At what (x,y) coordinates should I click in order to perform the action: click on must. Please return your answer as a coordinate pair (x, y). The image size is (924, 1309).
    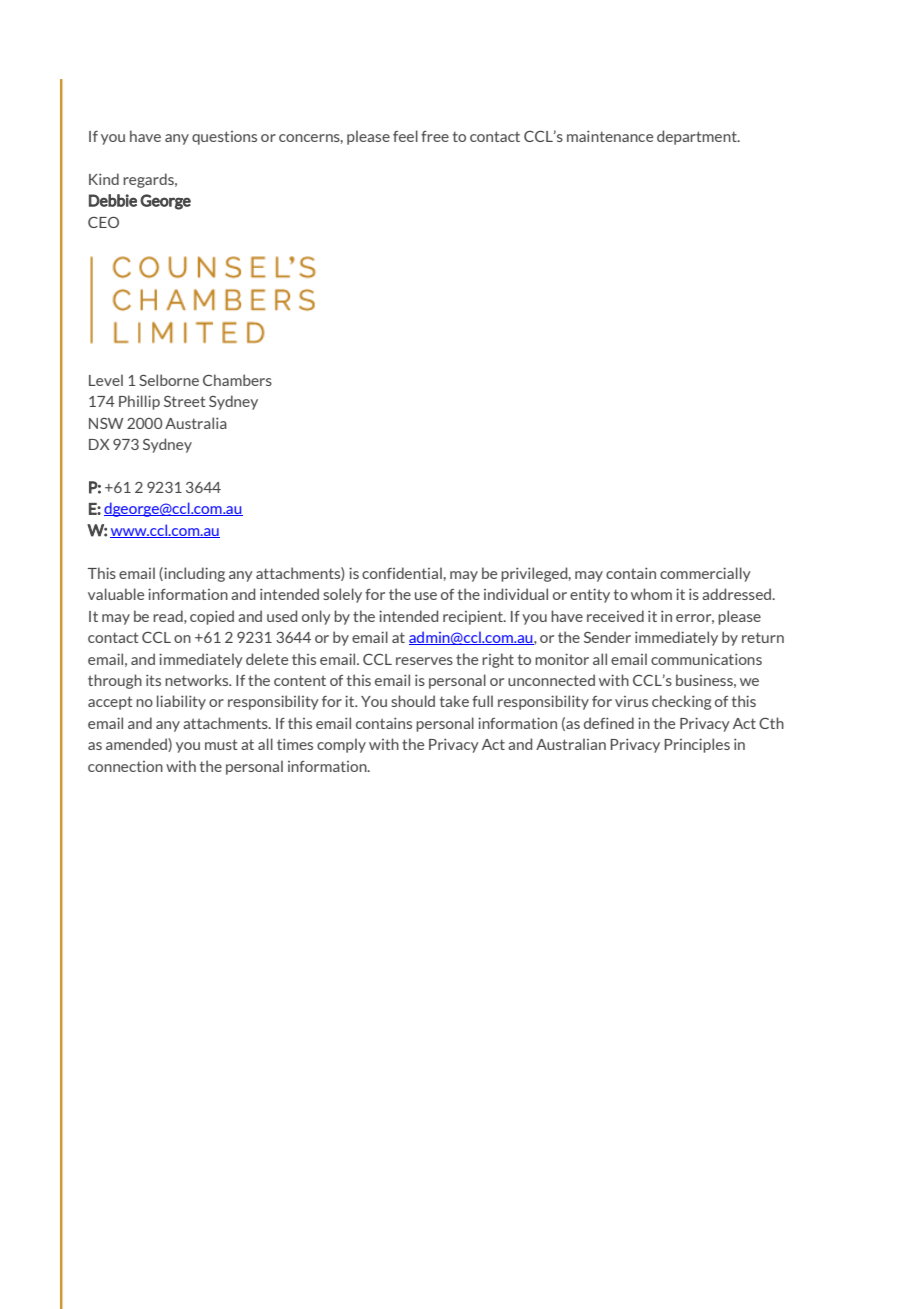
    Looking at the image, I should click on (221, 744).
